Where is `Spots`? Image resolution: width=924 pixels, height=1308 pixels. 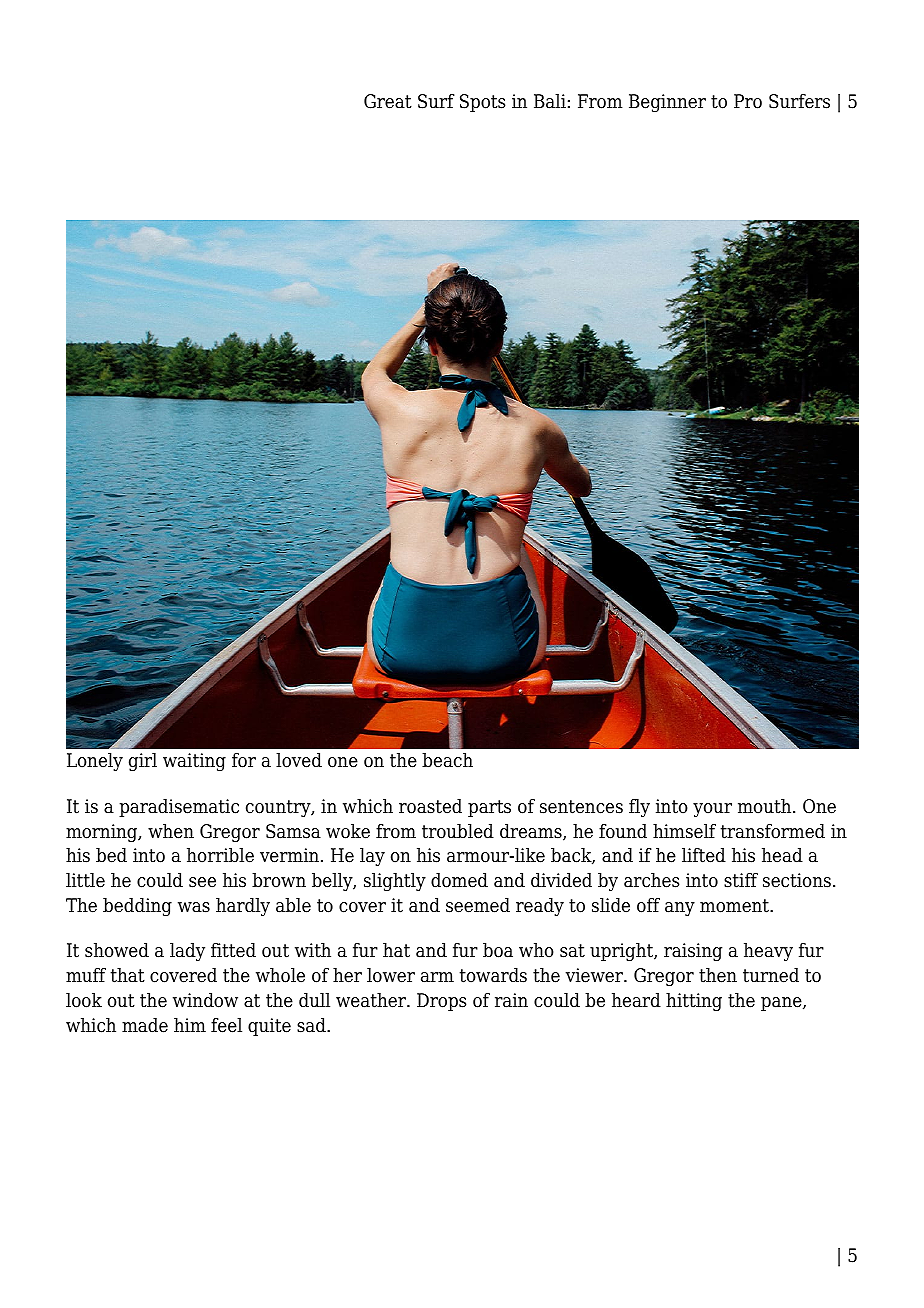
Spots is located at coordinates (482, 103).
